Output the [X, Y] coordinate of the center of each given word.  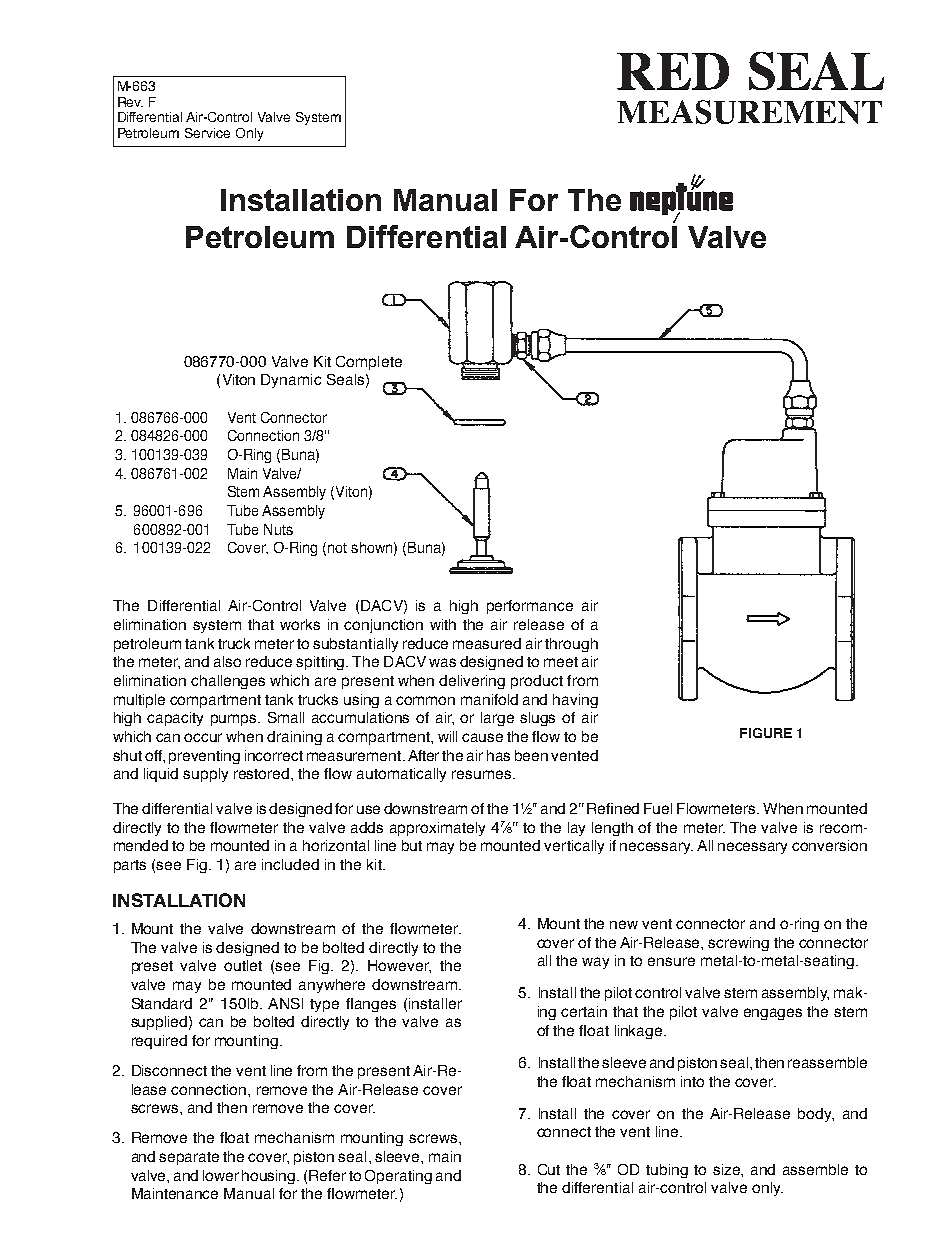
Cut [549, 1169]
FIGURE [766, 733]
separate [189, 1158]
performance [530, 607]
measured [487, 643]
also [227, 661]
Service [207, 133]
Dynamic [291, 381]
